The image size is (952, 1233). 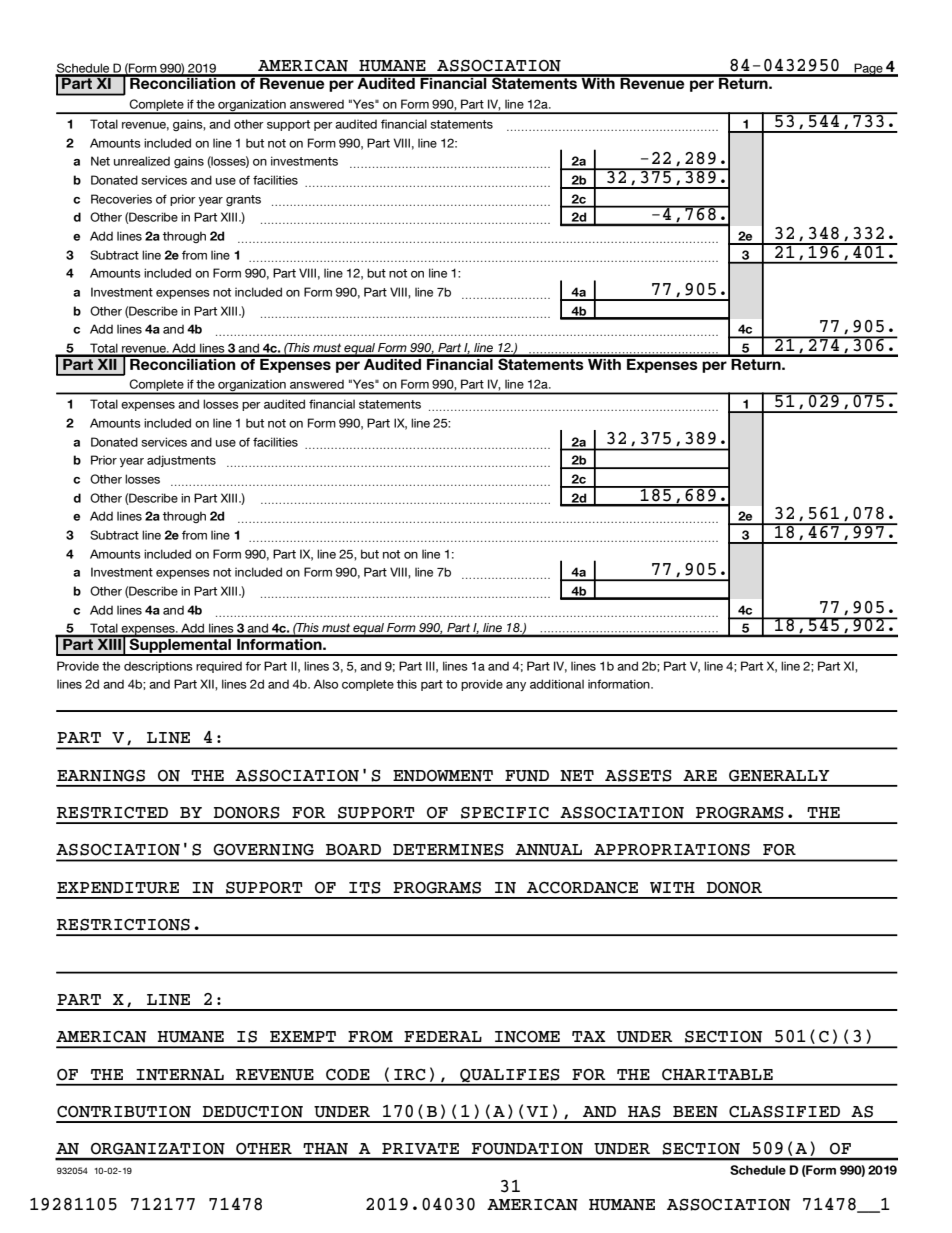 What do you see at coordinates (695, 1112) in the document?
I see `BEEN` at bounding box center [695, 1112].
